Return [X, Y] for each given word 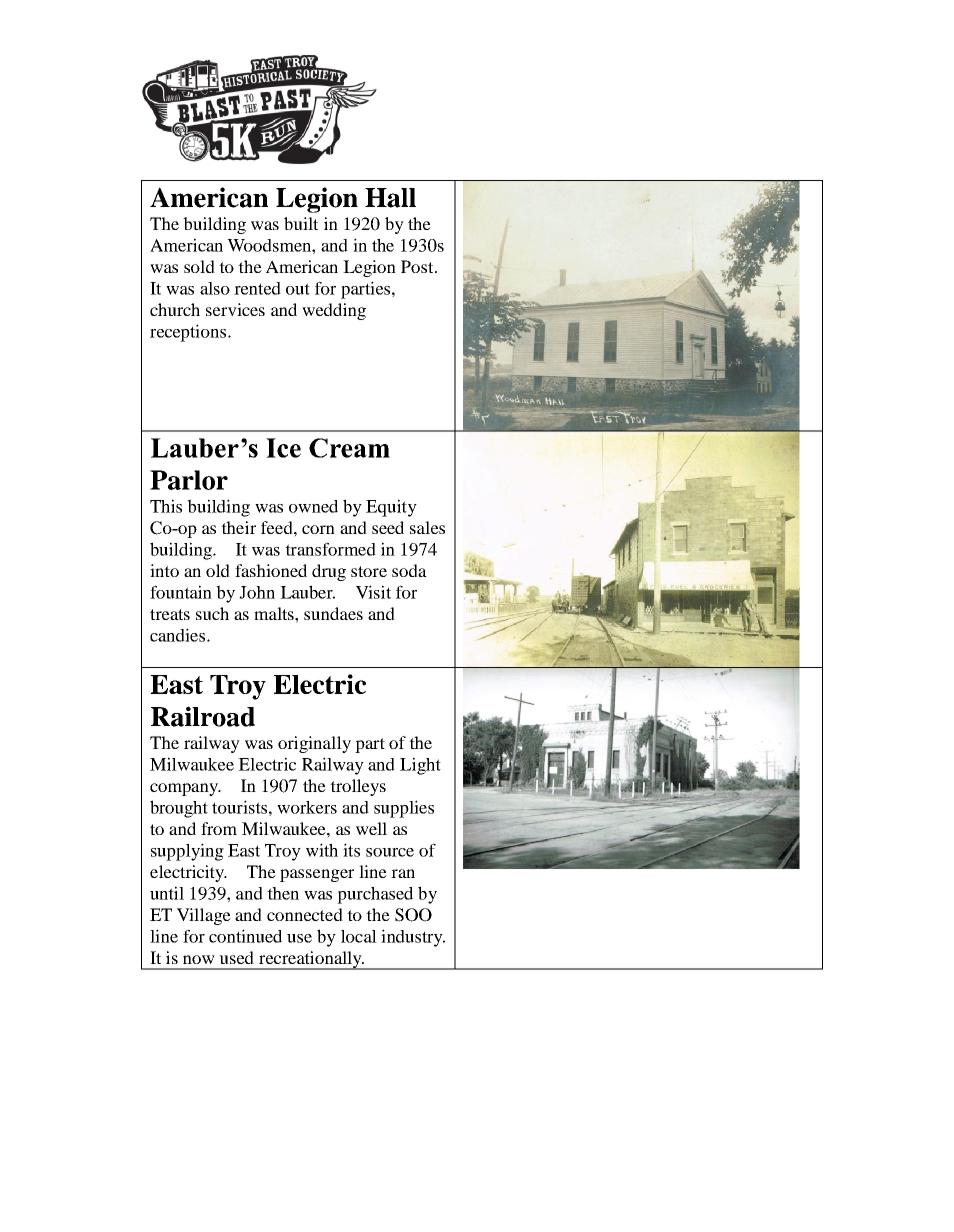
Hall [390, 198]
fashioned [271, 570]
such [212, 613]
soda [409, 570]
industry [413, 938]
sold [199, 266]
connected [305, 914]
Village [204, 916]
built [301, 223]
